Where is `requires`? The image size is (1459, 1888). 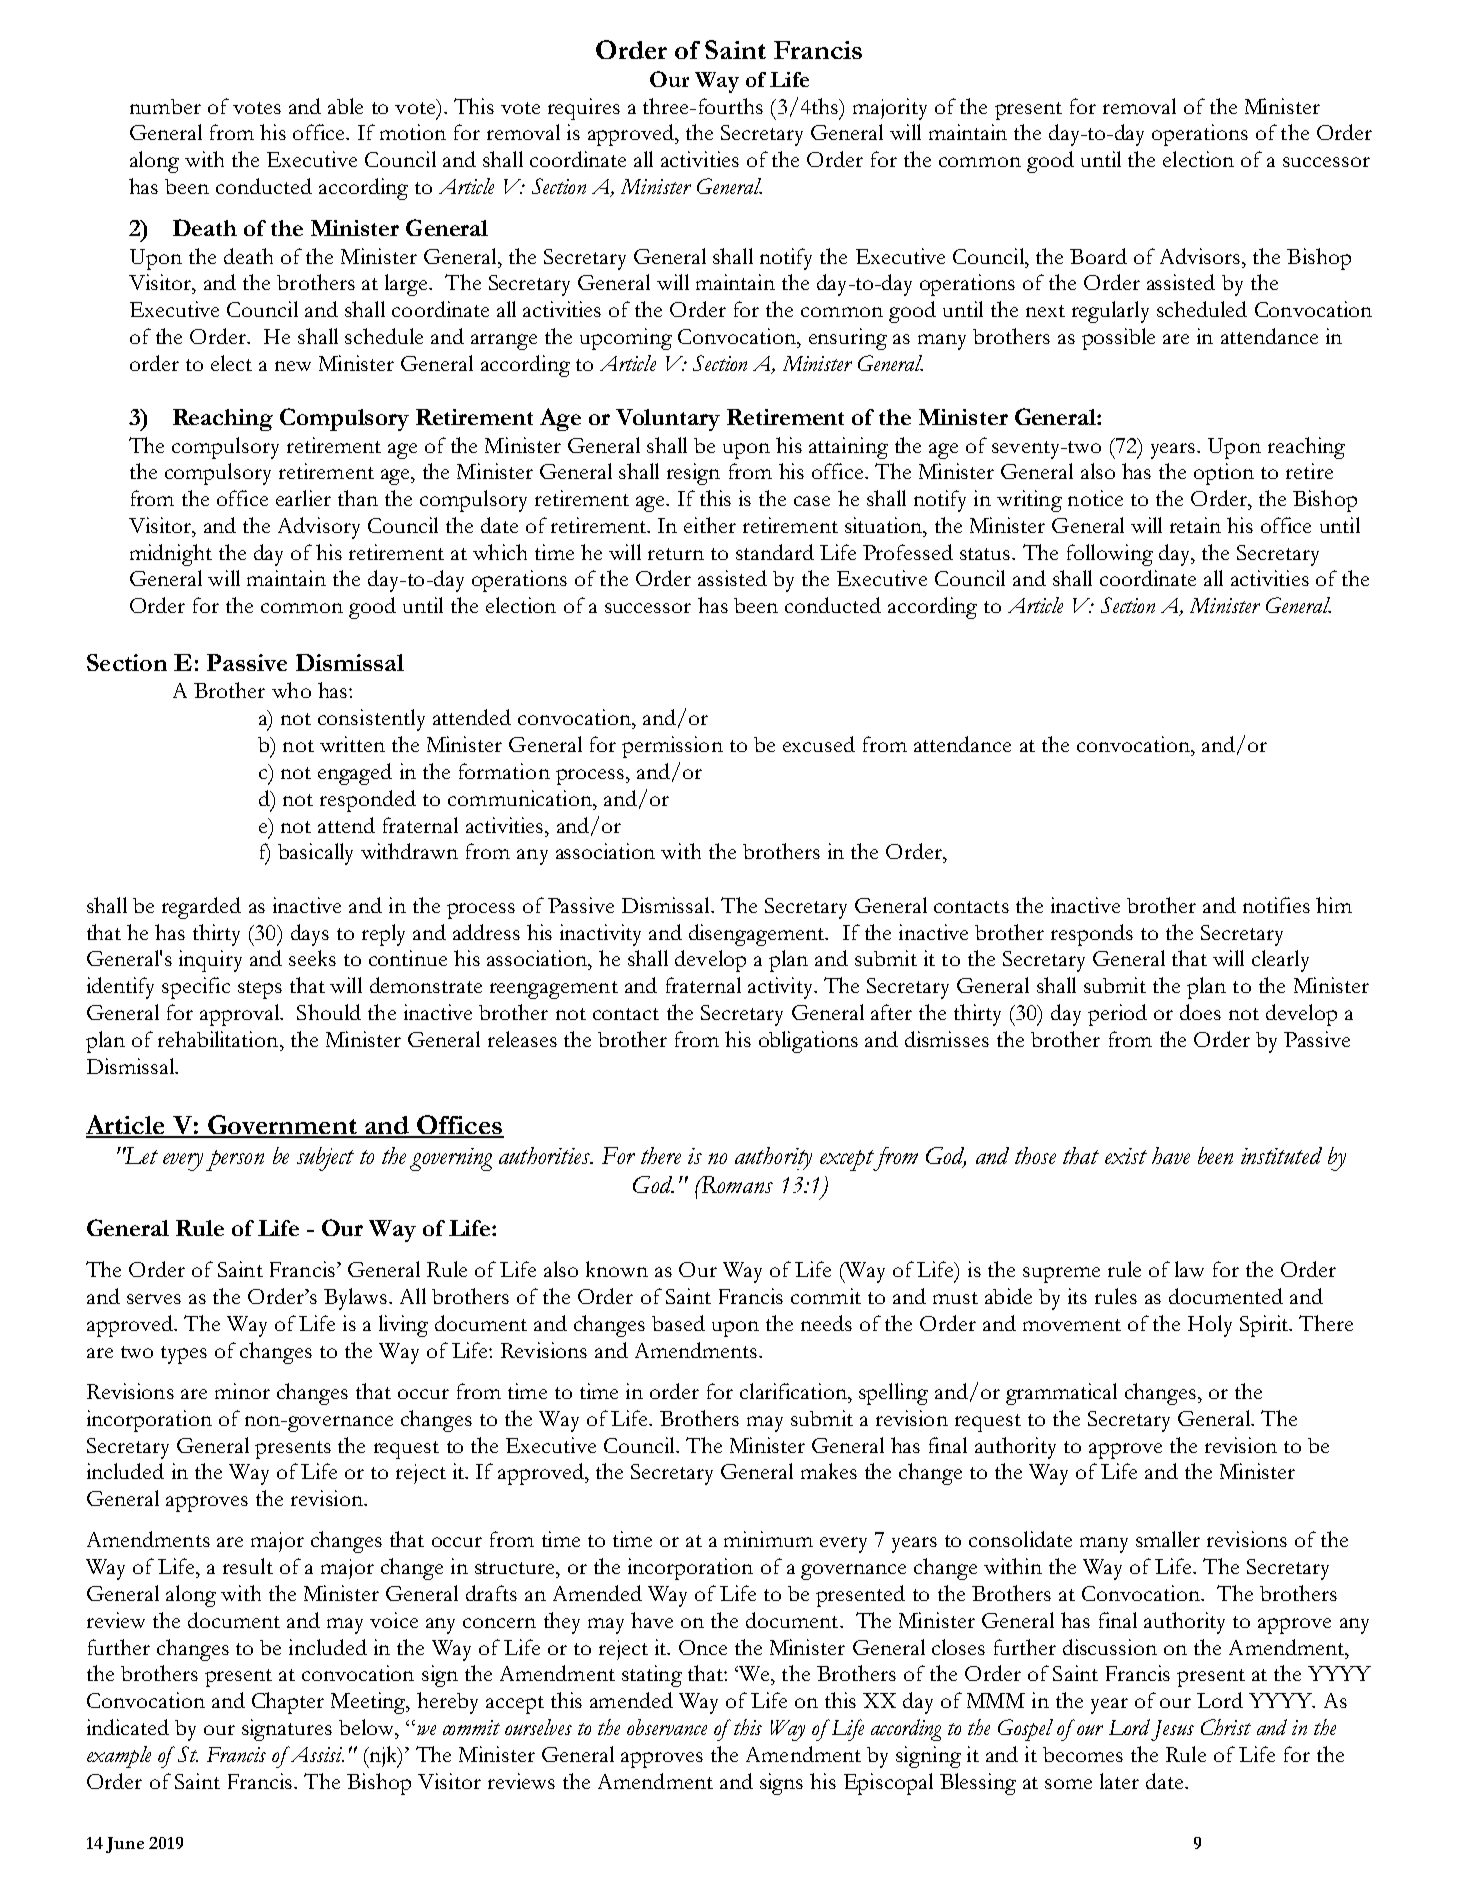
requires is located at coordinates (584, 109).
